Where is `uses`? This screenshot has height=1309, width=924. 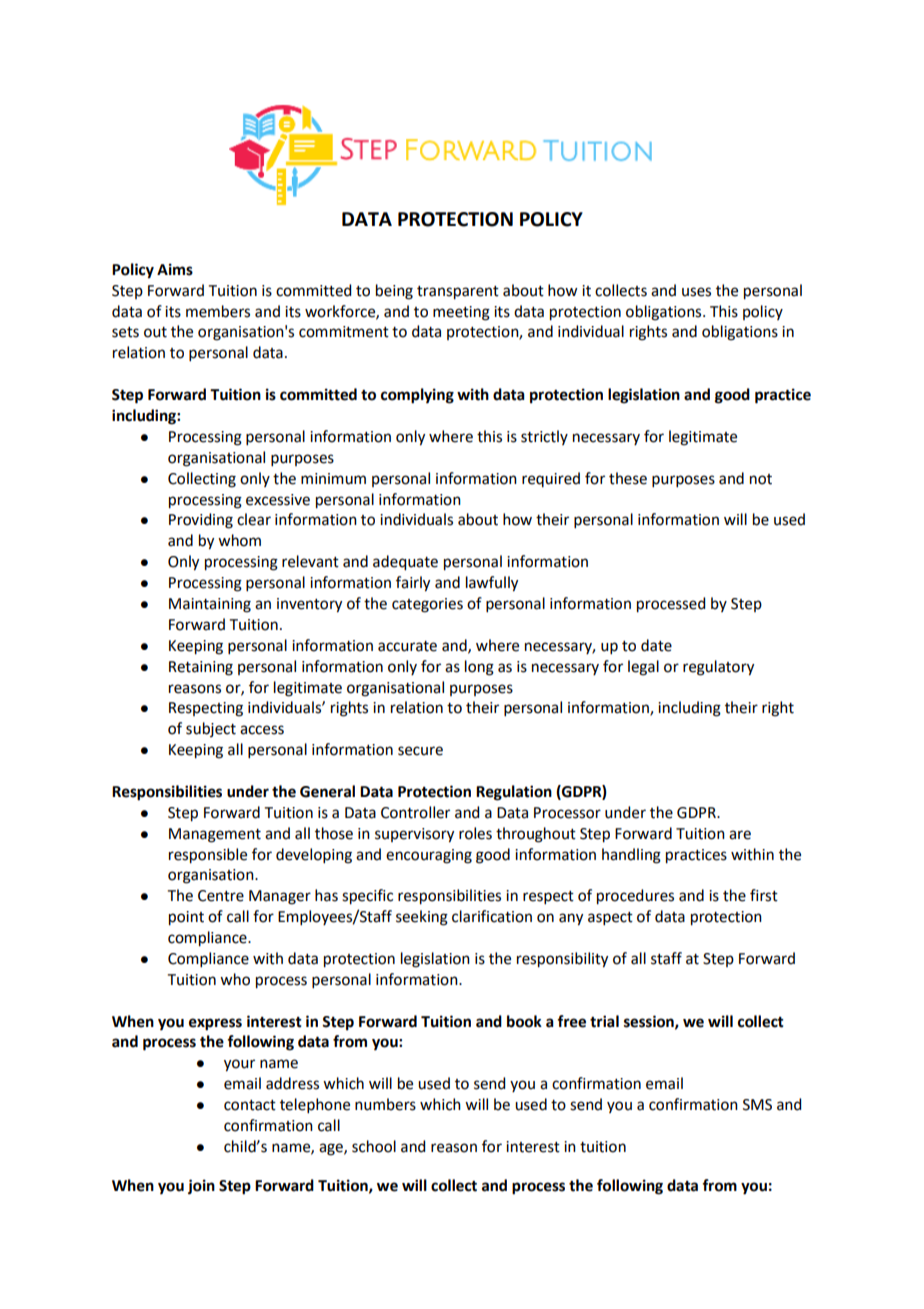
uses is located at coordinates (696, 292).
